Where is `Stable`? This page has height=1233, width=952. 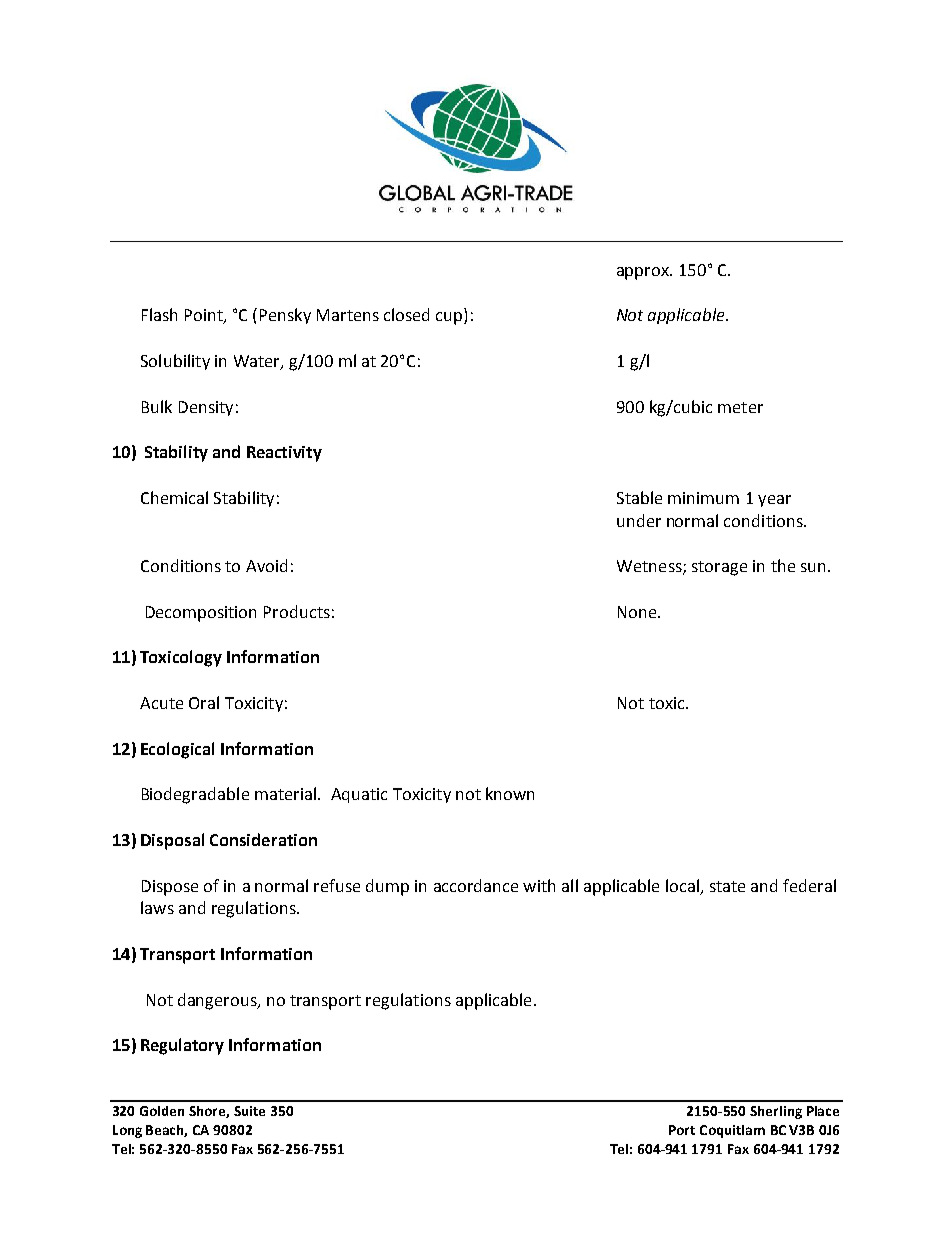 Stable is located at coordinates (639, 497).
